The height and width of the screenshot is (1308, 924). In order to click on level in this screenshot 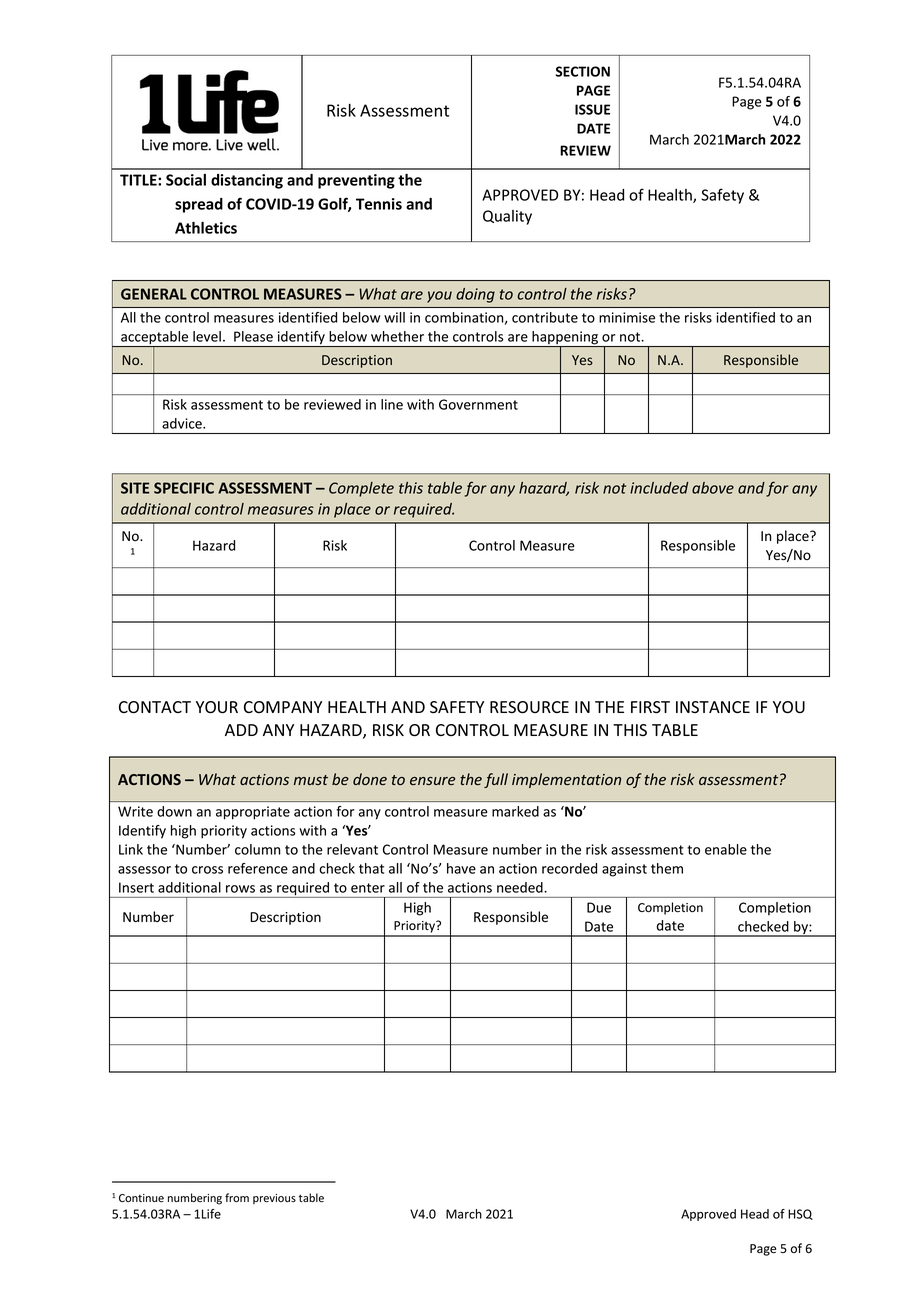, I will do `click(207, 336)`.
